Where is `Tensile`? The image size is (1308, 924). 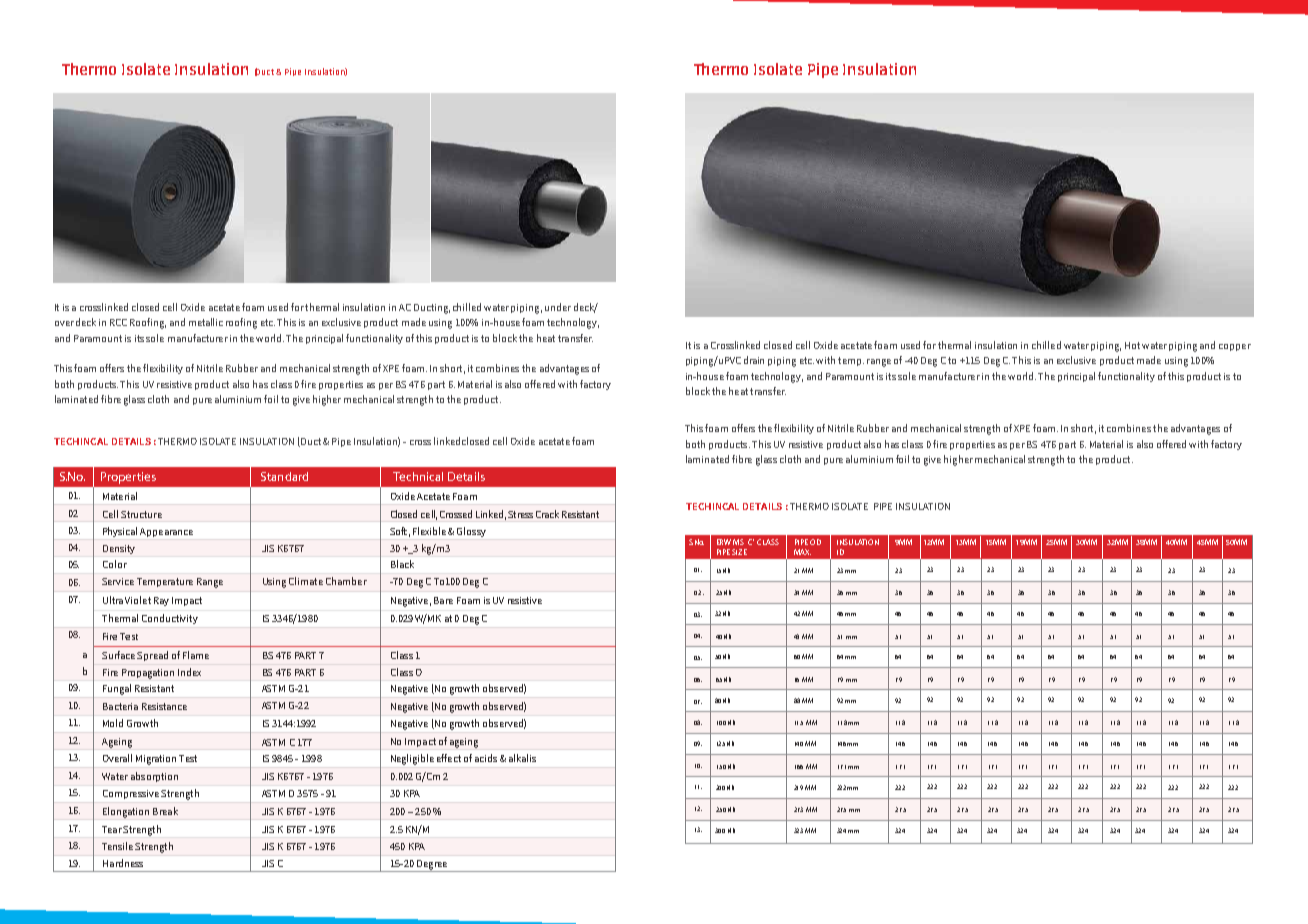 Tensile is located at coordinates (117, 846).
